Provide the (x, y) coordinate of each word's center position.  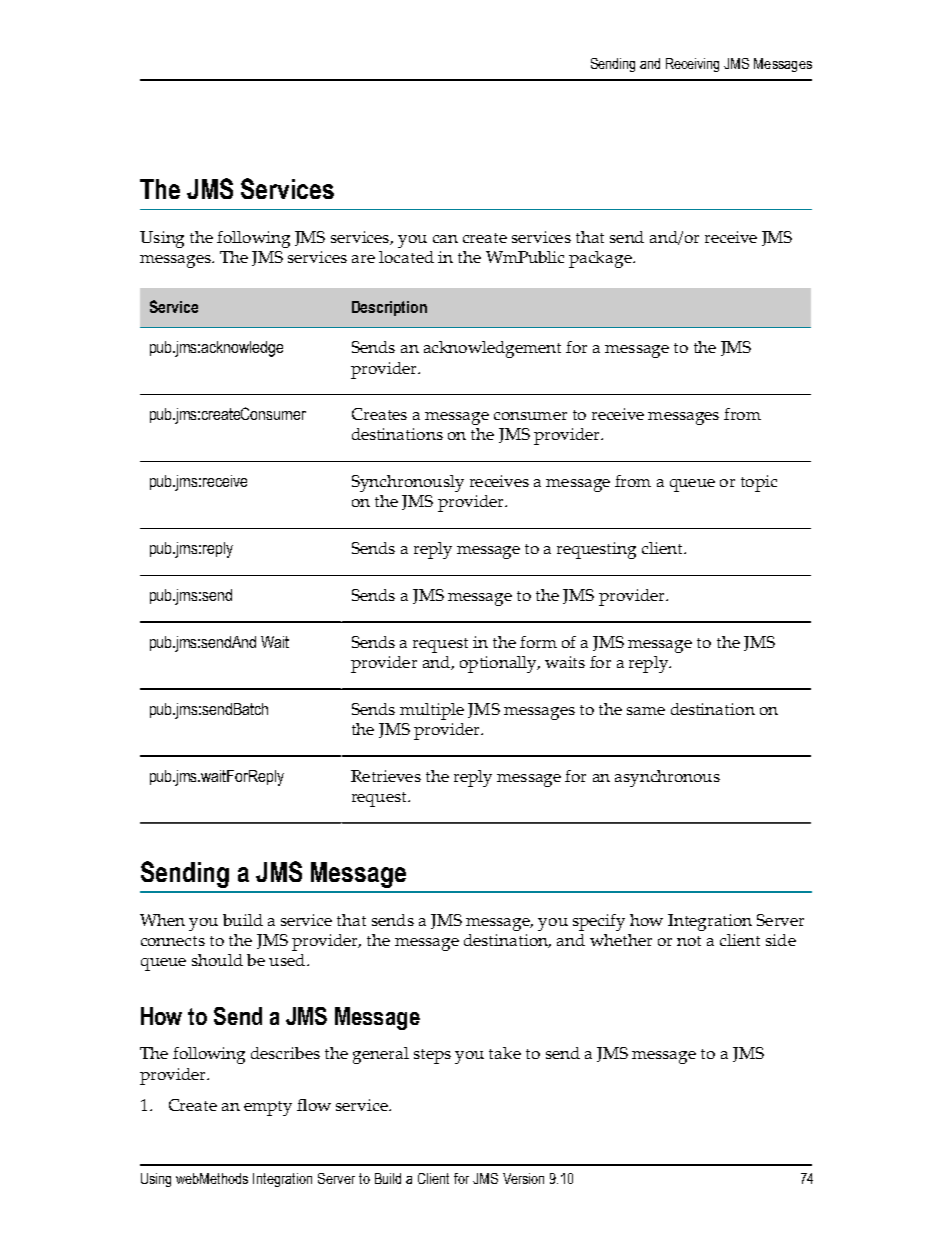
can (445, 239)
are (363, 259)
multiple (432, 711)
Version (523, 1178)
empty (268, 1108)
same (646, 711)
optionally (499, 664)
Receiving (692, 65)
